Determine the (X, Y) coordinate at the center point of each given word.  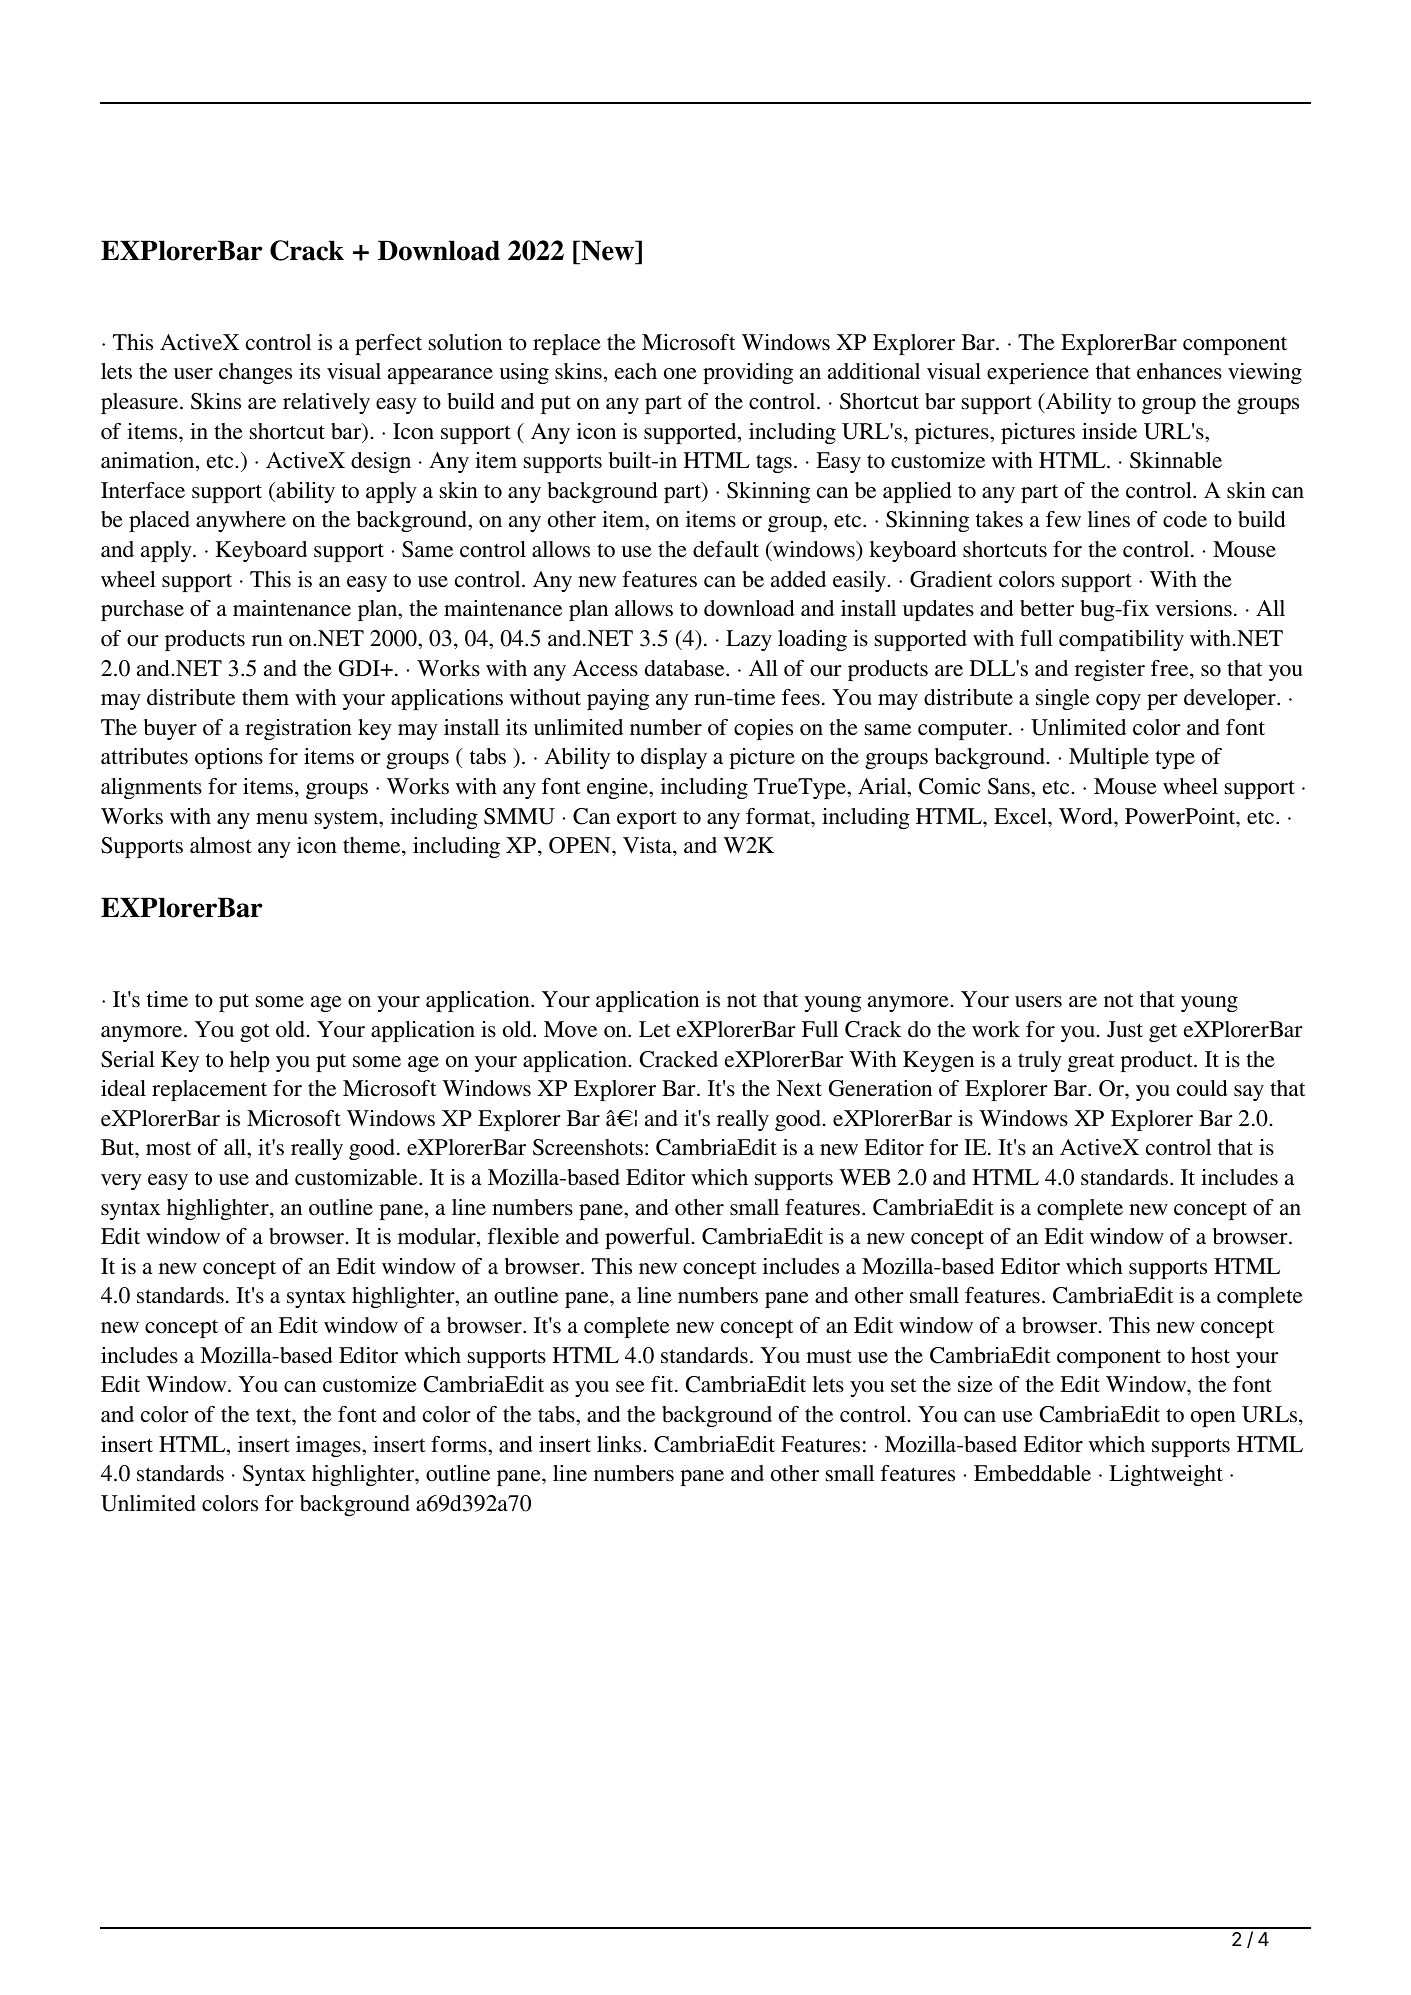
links (620, 1444)
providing (748, 373)
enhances (1179, 371)
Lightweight (1166, 1475)
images (329, 1446)
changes (255, 373)
